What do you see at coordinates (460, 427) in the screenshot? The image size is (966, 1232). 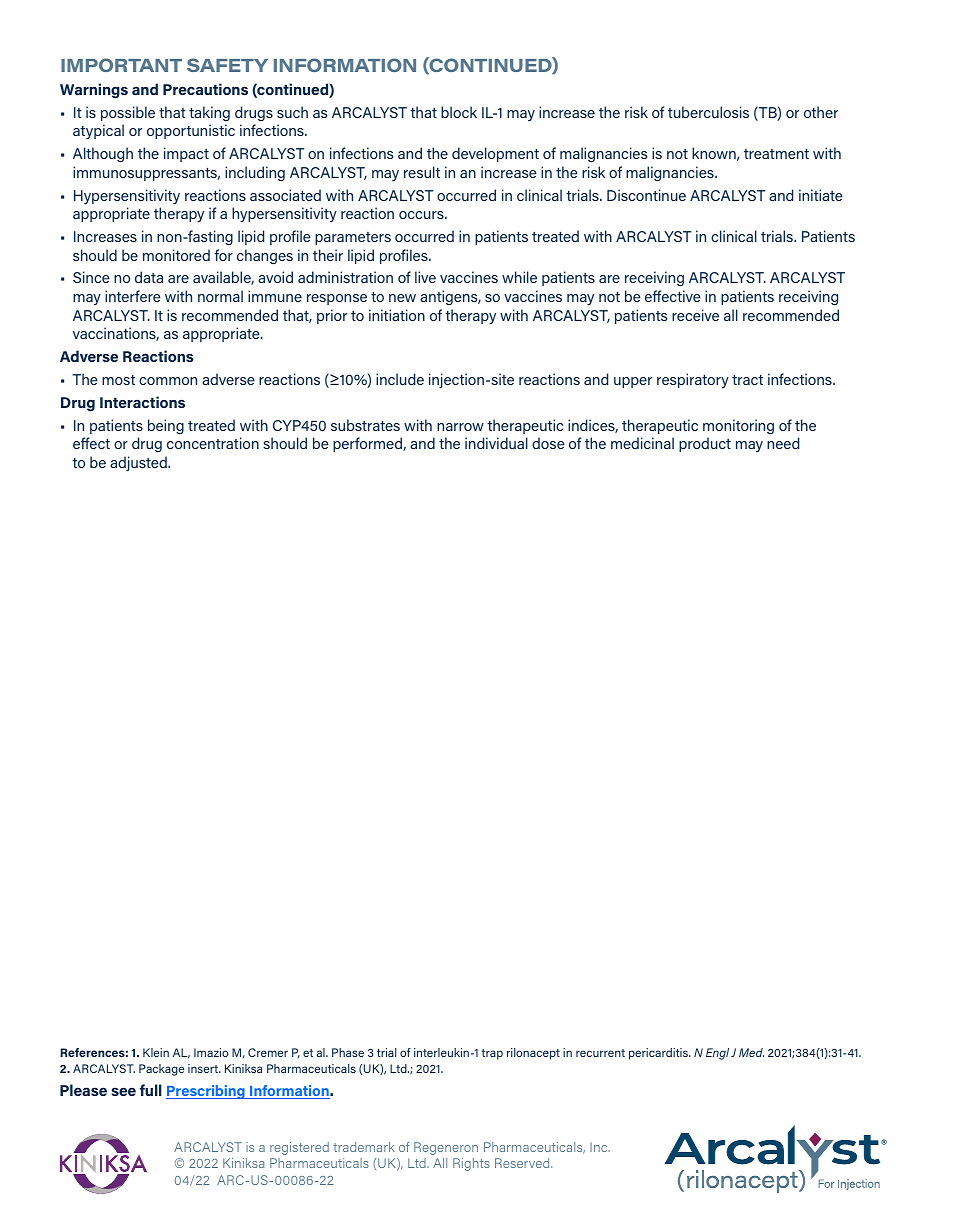 I see `narrow` at bounding box center [460, 427].
